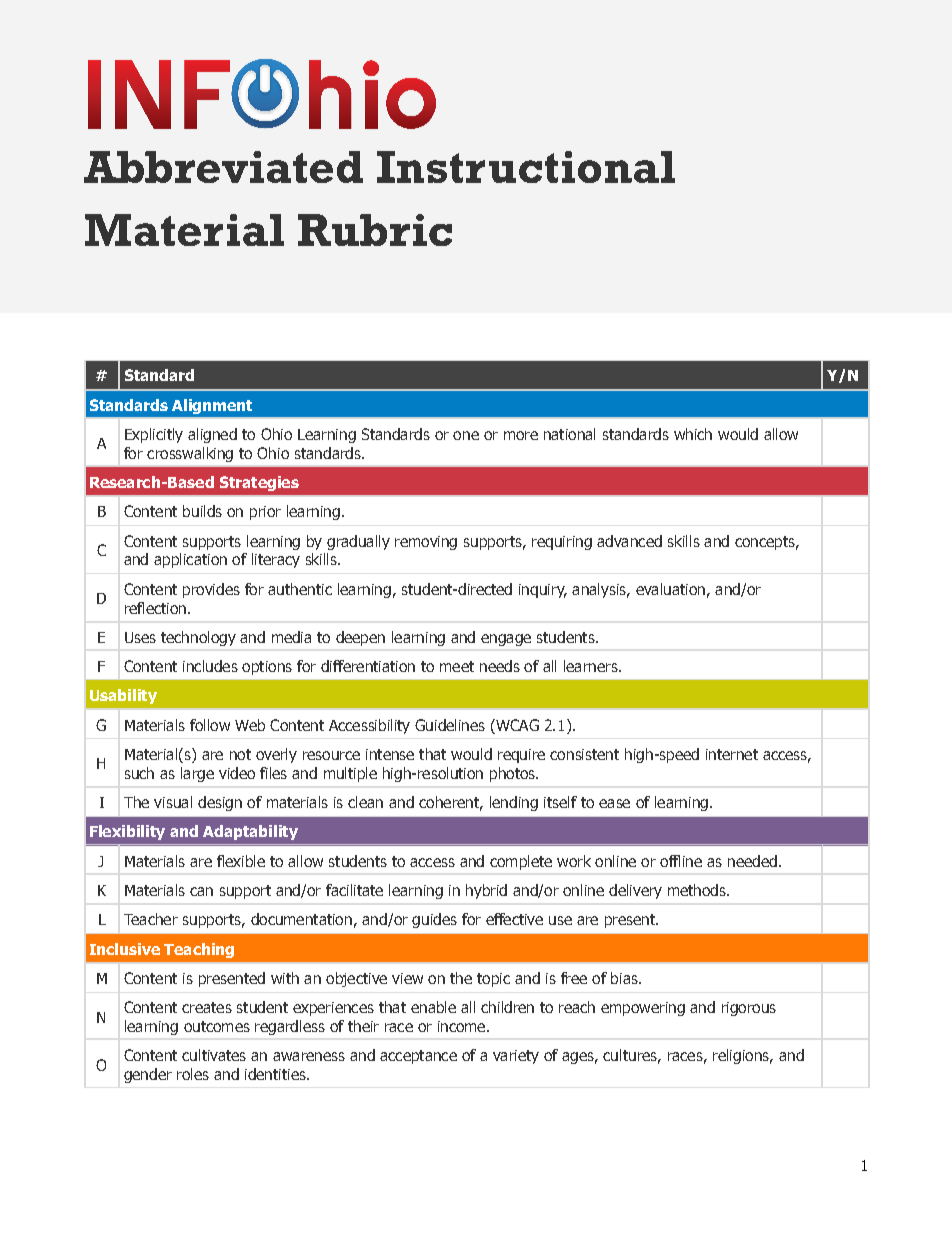  Describe the element at coordinates (214, 1055) in the document. I see `cultivates` at that location.
